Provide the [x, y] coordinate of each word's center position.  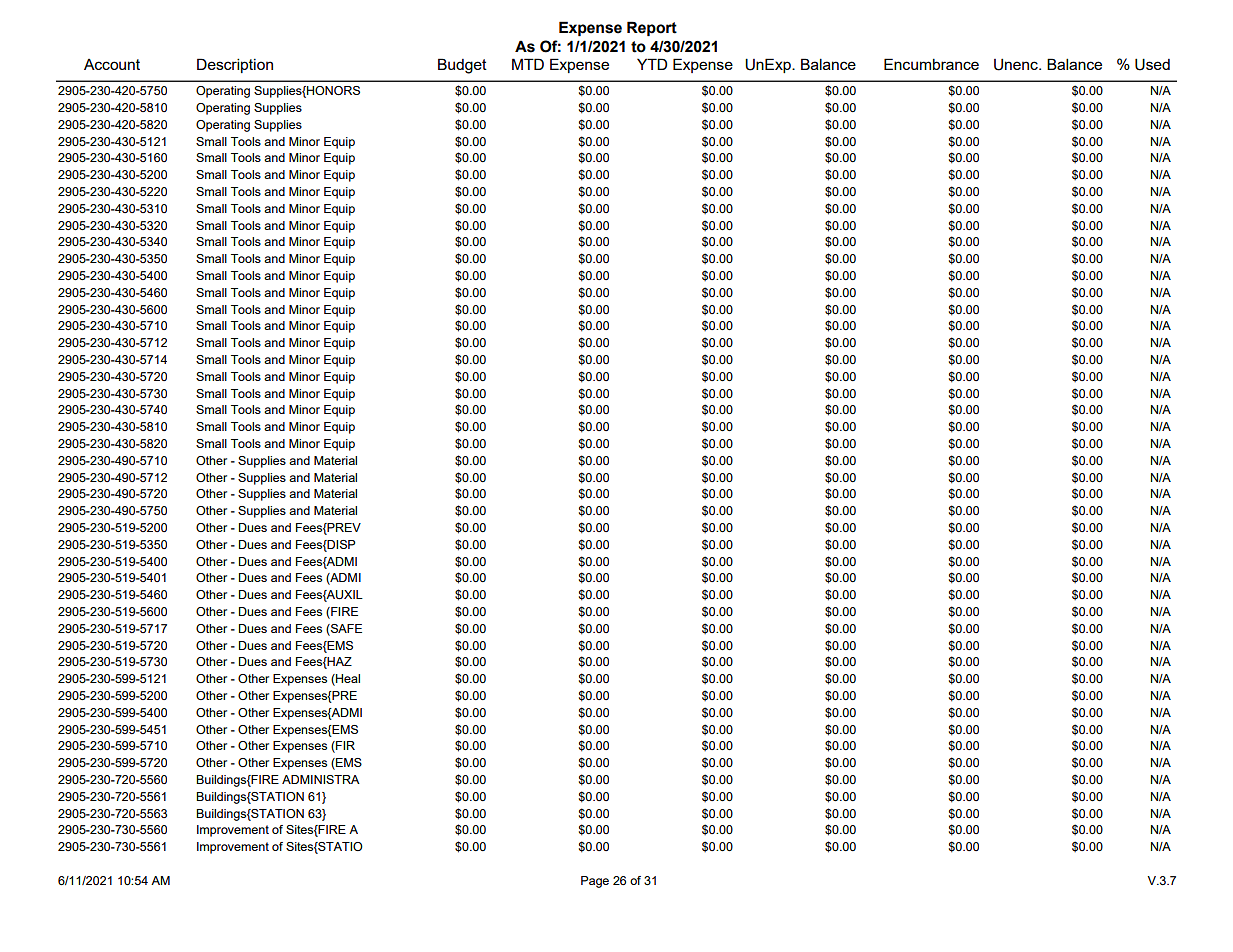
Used [1152, 64]
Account [112, 64]
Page [595, 882]
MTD [528, 64]
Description [235, 65]
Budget [462, 66]
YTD [652, 64]
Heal [347, 680]
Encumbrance [931, 64]
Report [652, 28]
